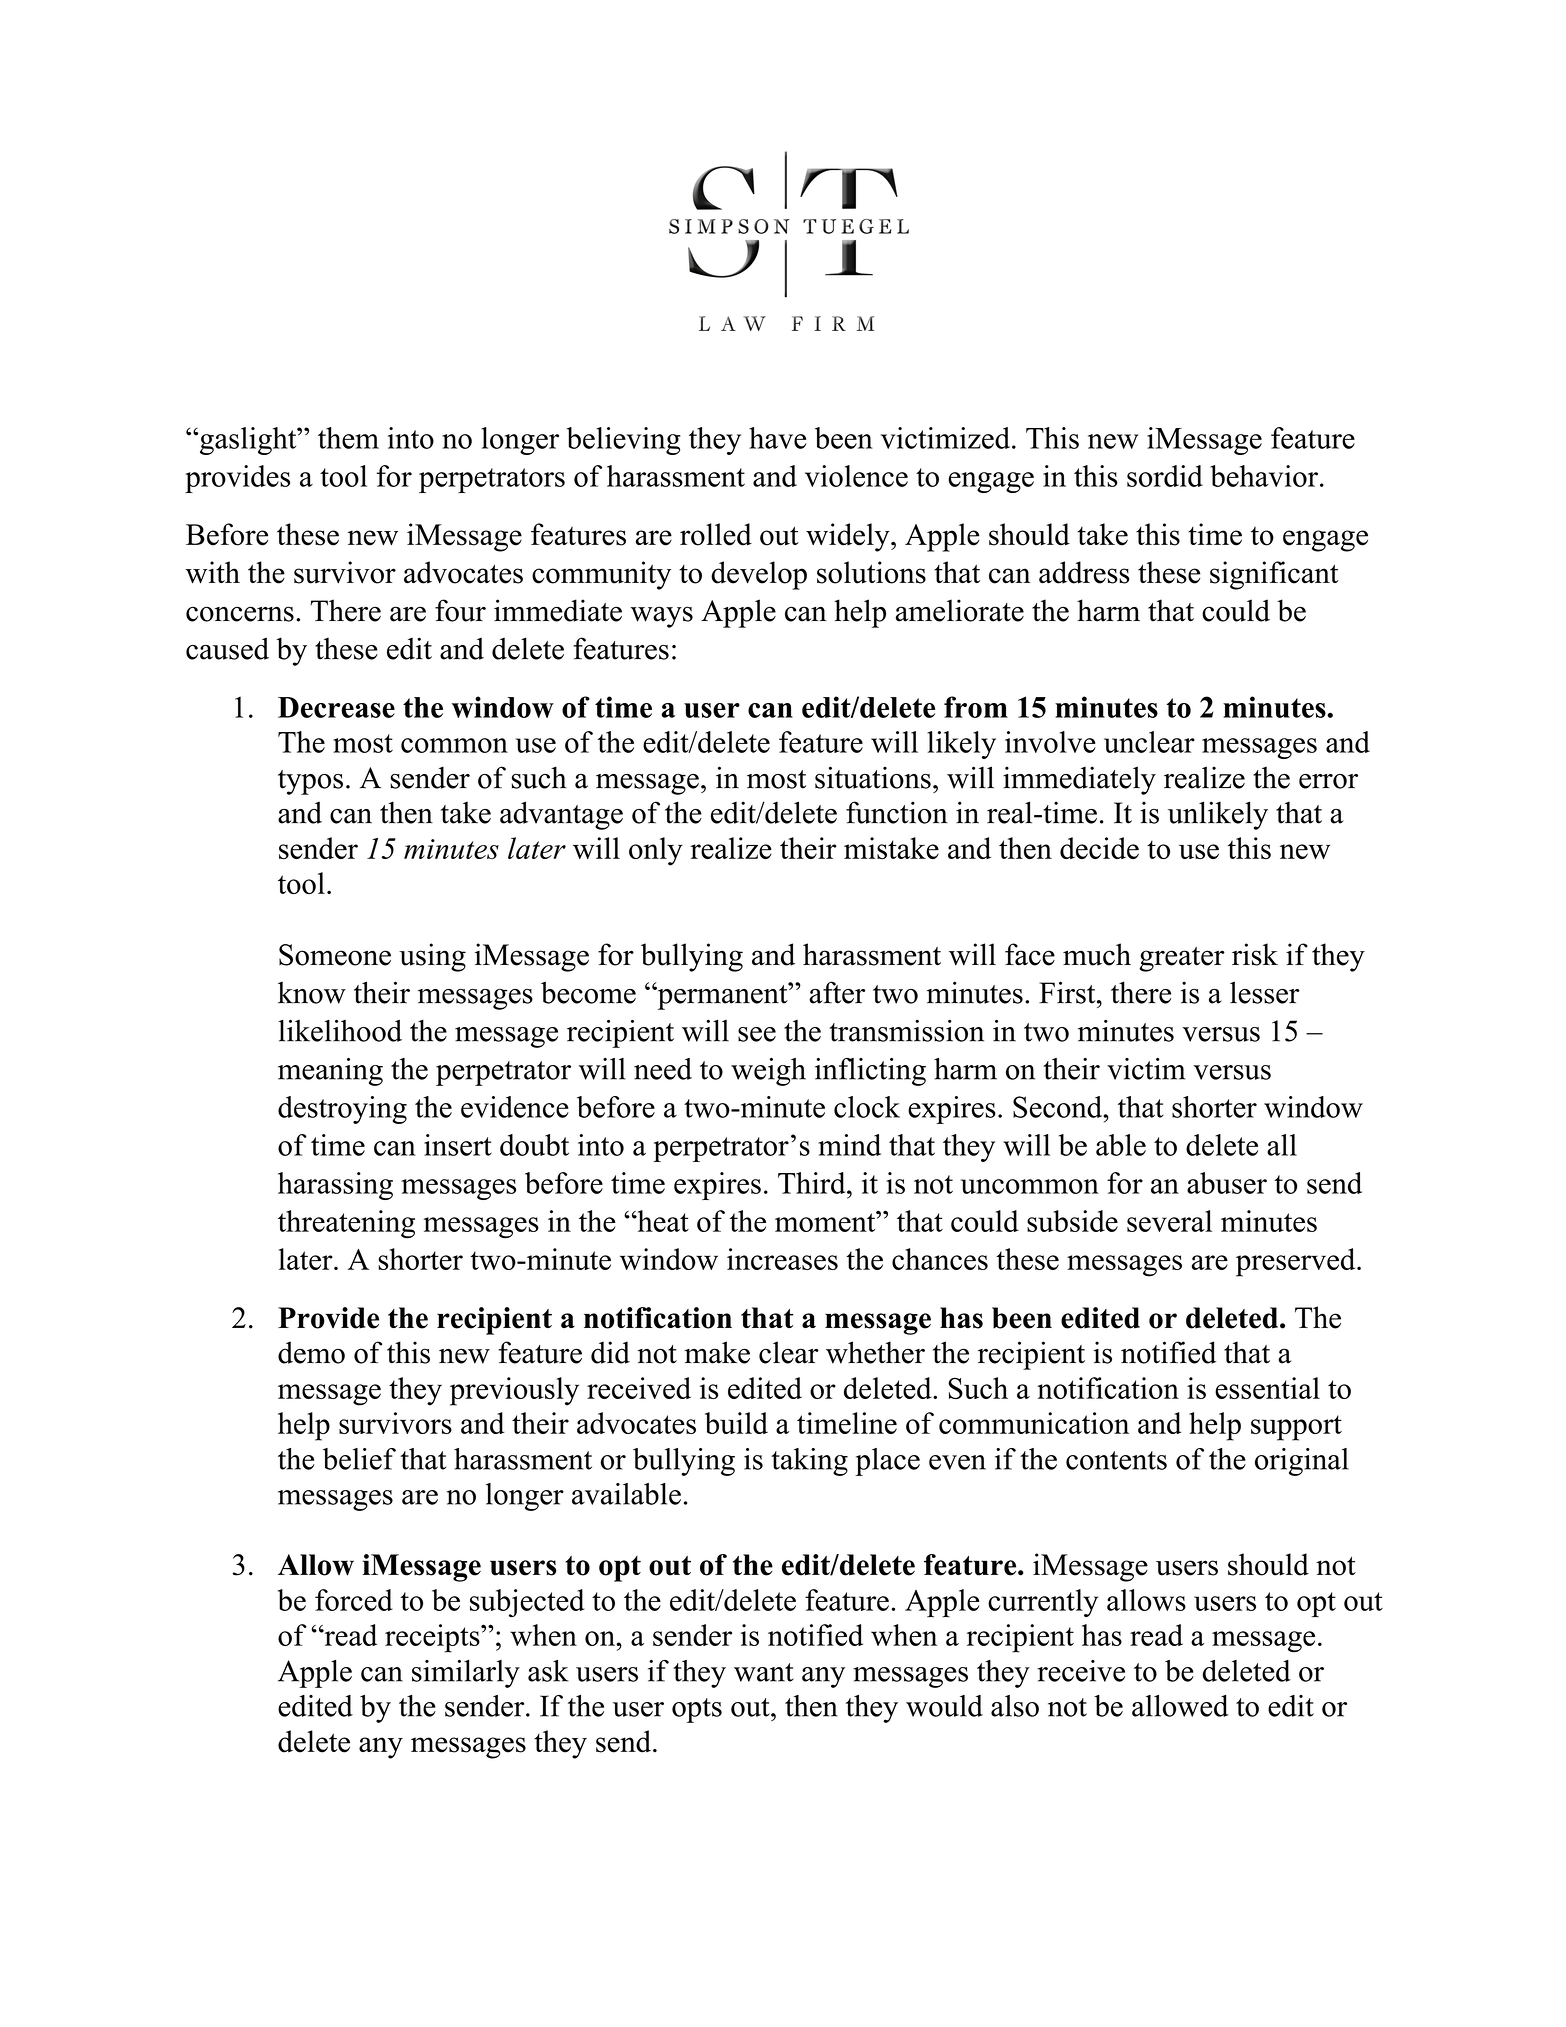 The width and height of the screenshot is (1566, 2027). Describe the element at coordinates (777, 438) in the screenshot. I see `have` at that location.
